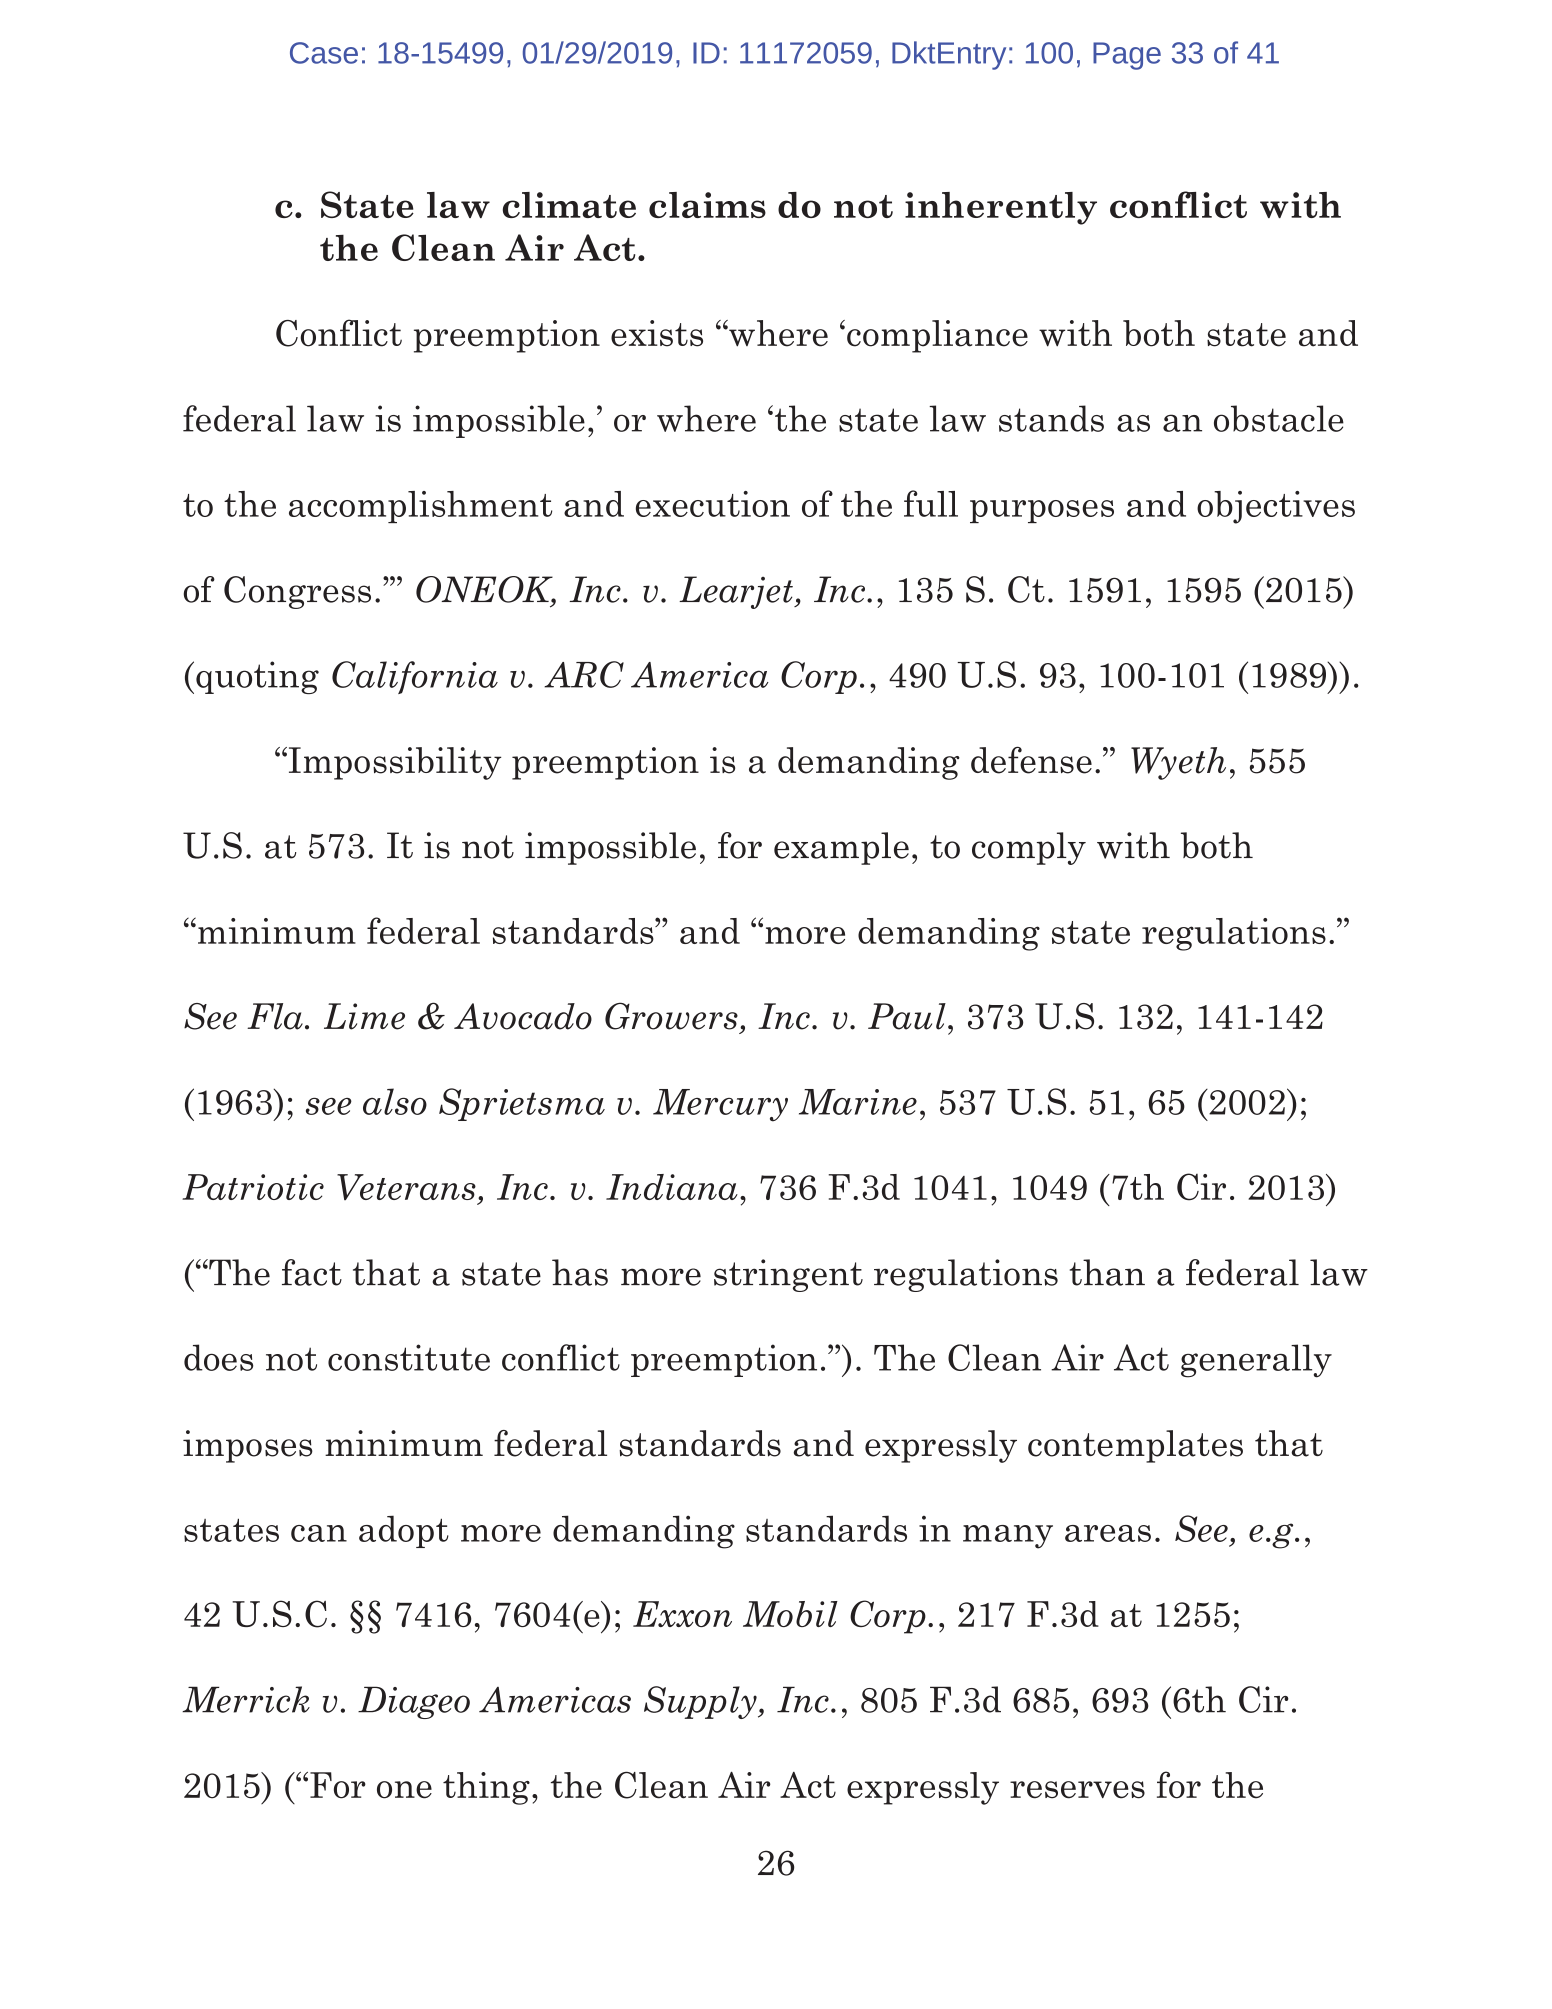 Image resolution: width=1552 pixels, height=2009 pixels. I want to click on Supply, so click(701, 1702).
